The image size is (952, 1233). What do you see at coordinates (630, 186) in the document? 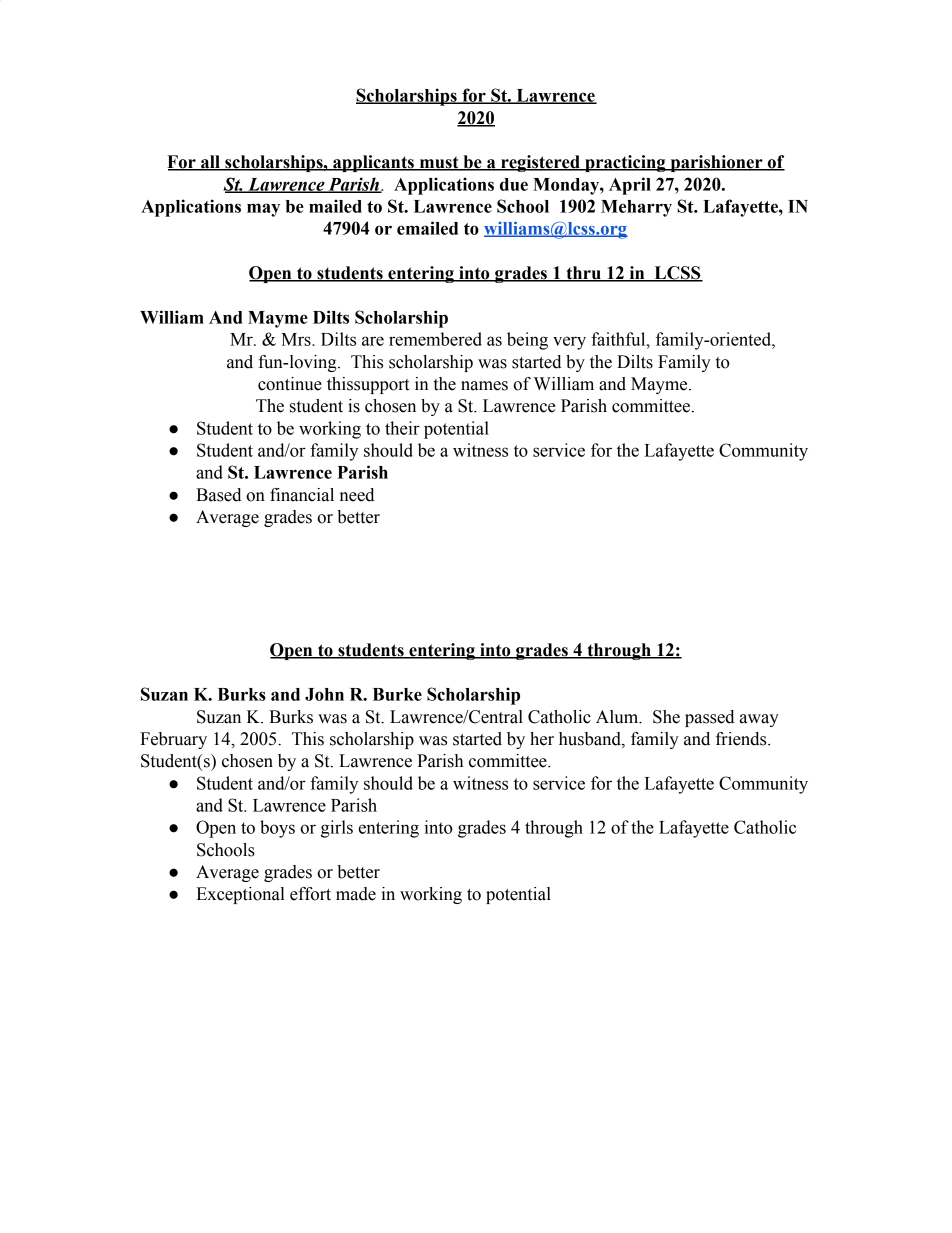
I see `April` at bounding box center [630, 186].
